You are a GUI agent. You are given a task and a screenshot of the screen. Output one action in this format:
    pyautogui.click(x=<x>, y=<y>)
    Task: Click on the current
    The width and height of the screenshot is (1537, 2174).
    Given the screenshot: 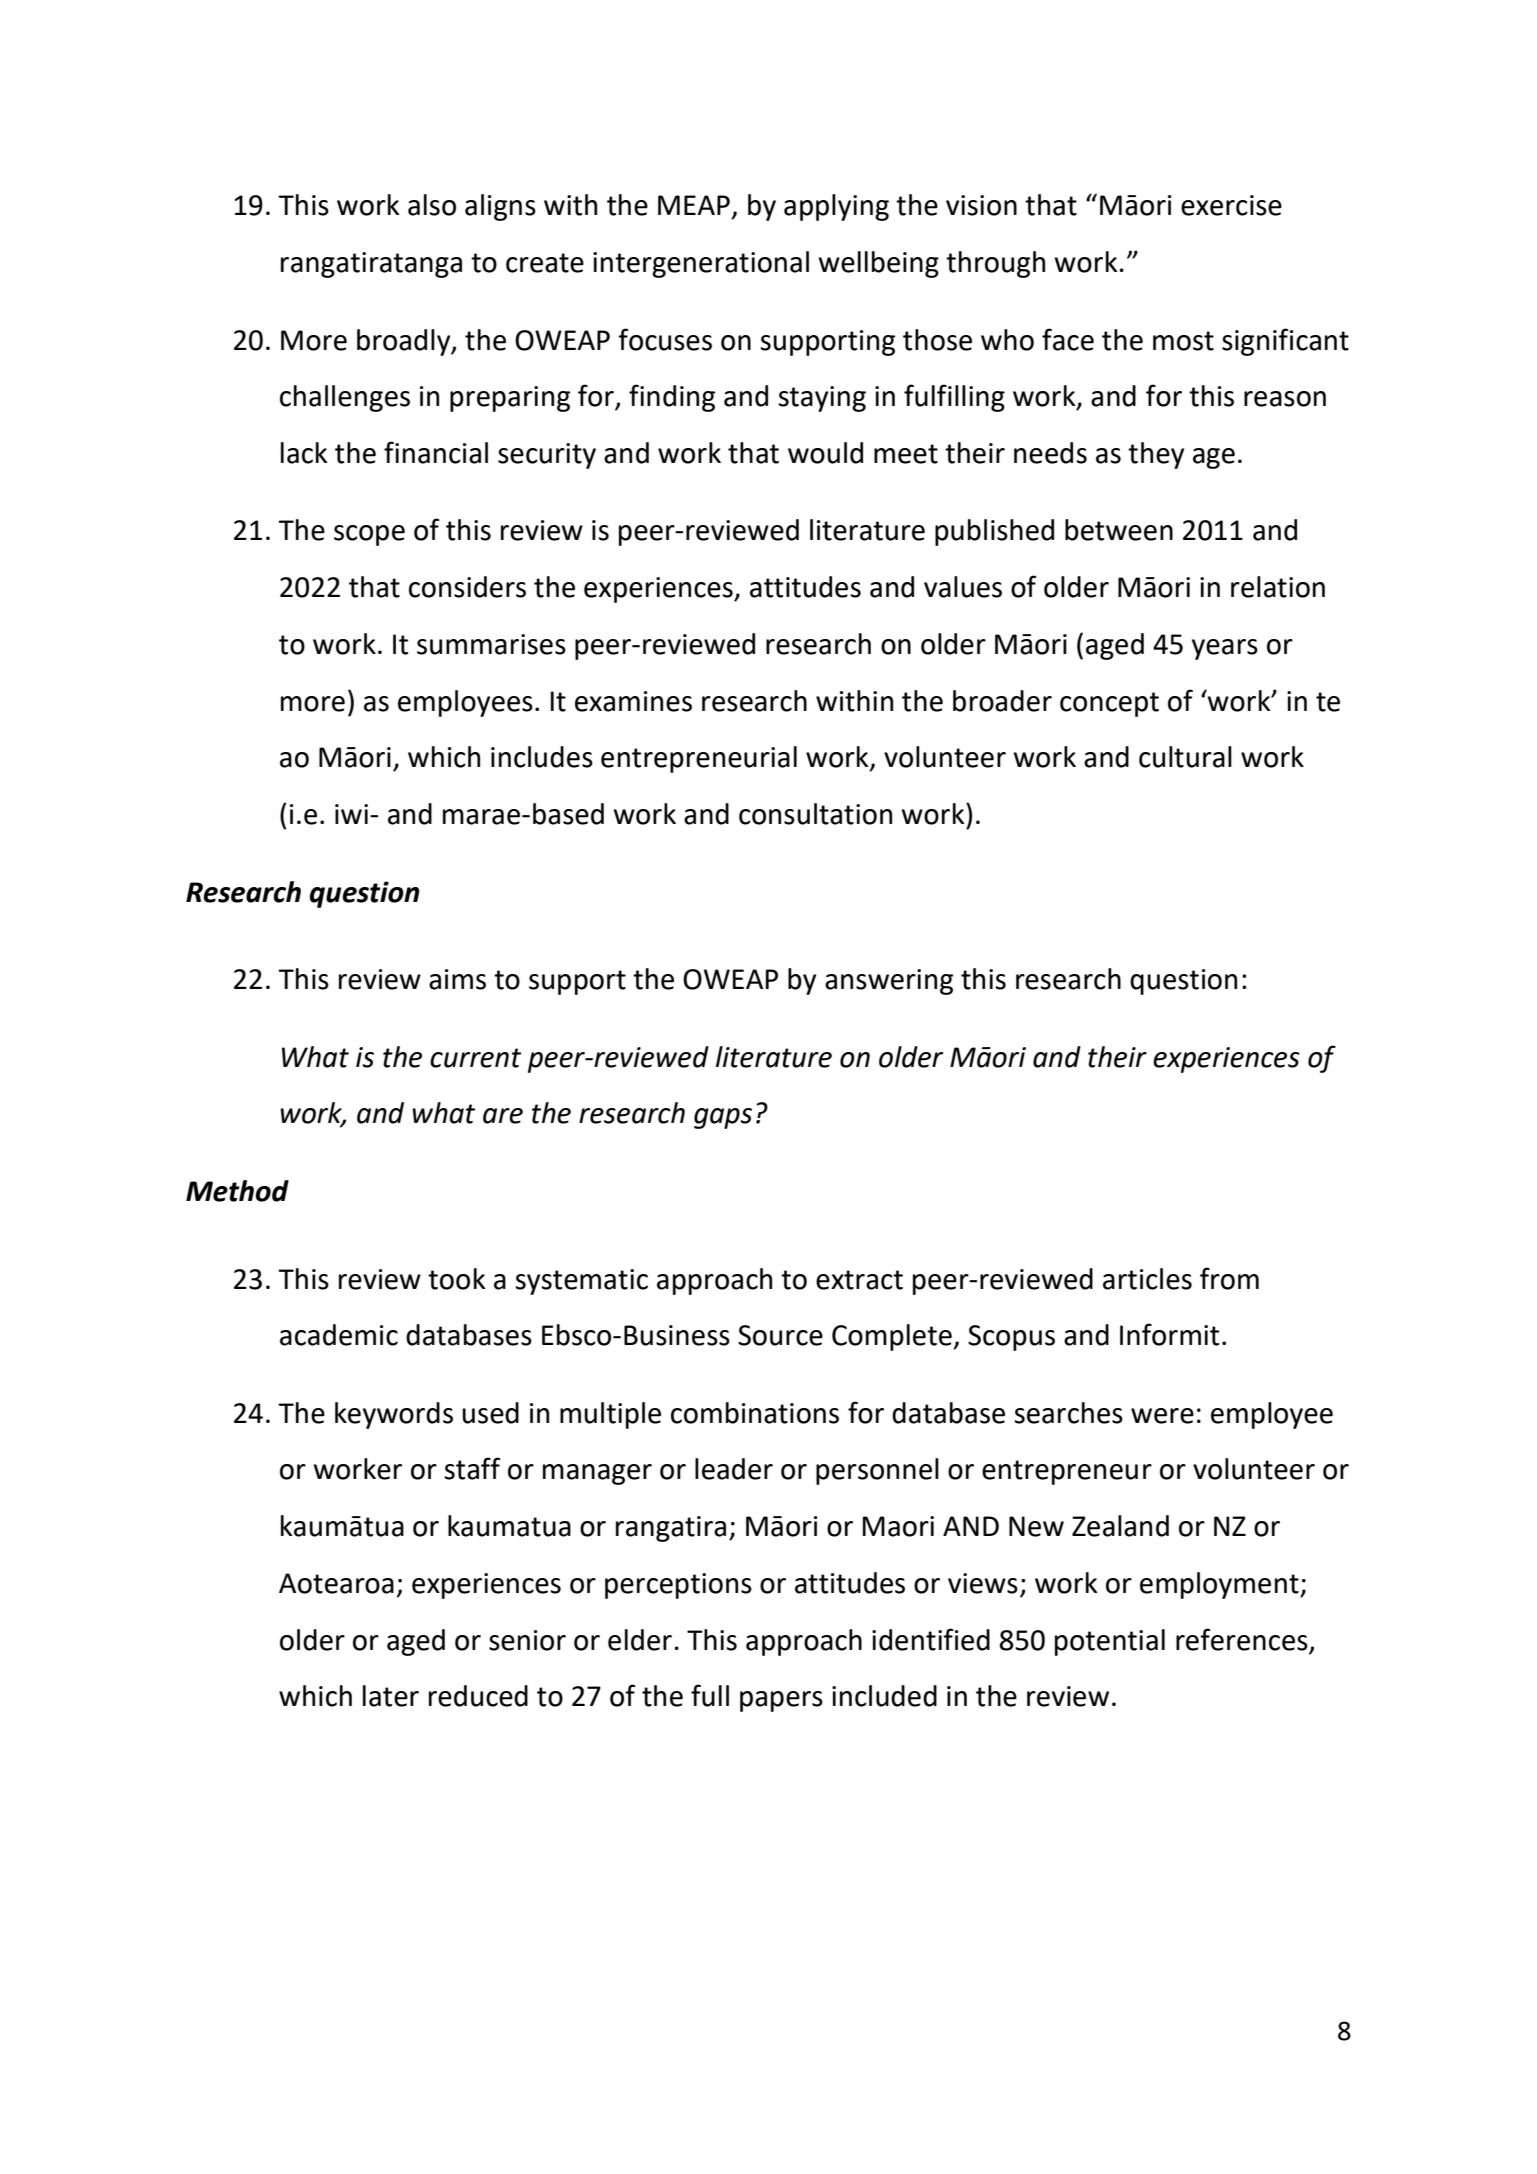 What is the action you would take?
    pyautogui.click(x=475, y=1058)
